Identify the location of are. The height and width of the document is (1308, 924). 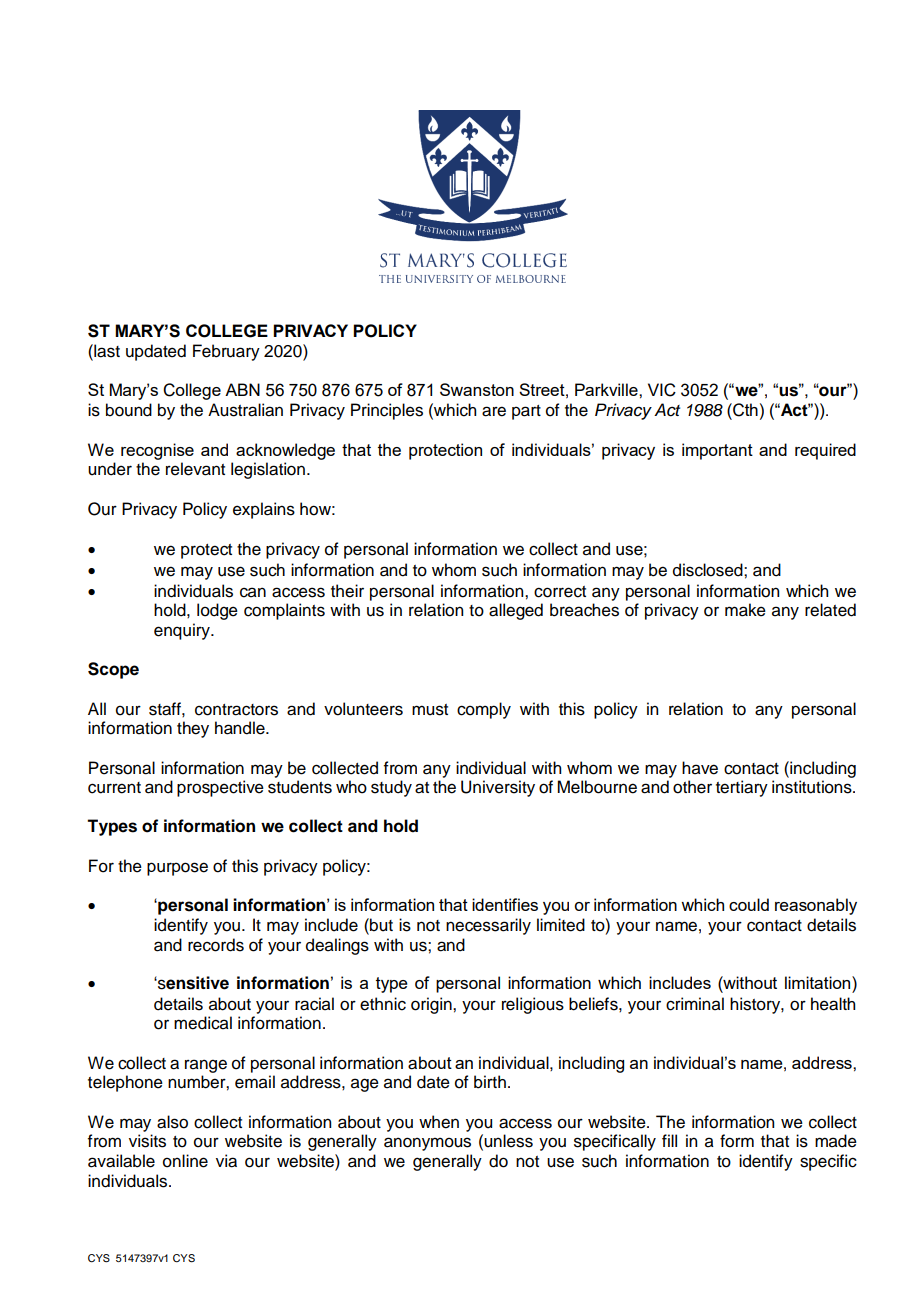
(494, 411).
